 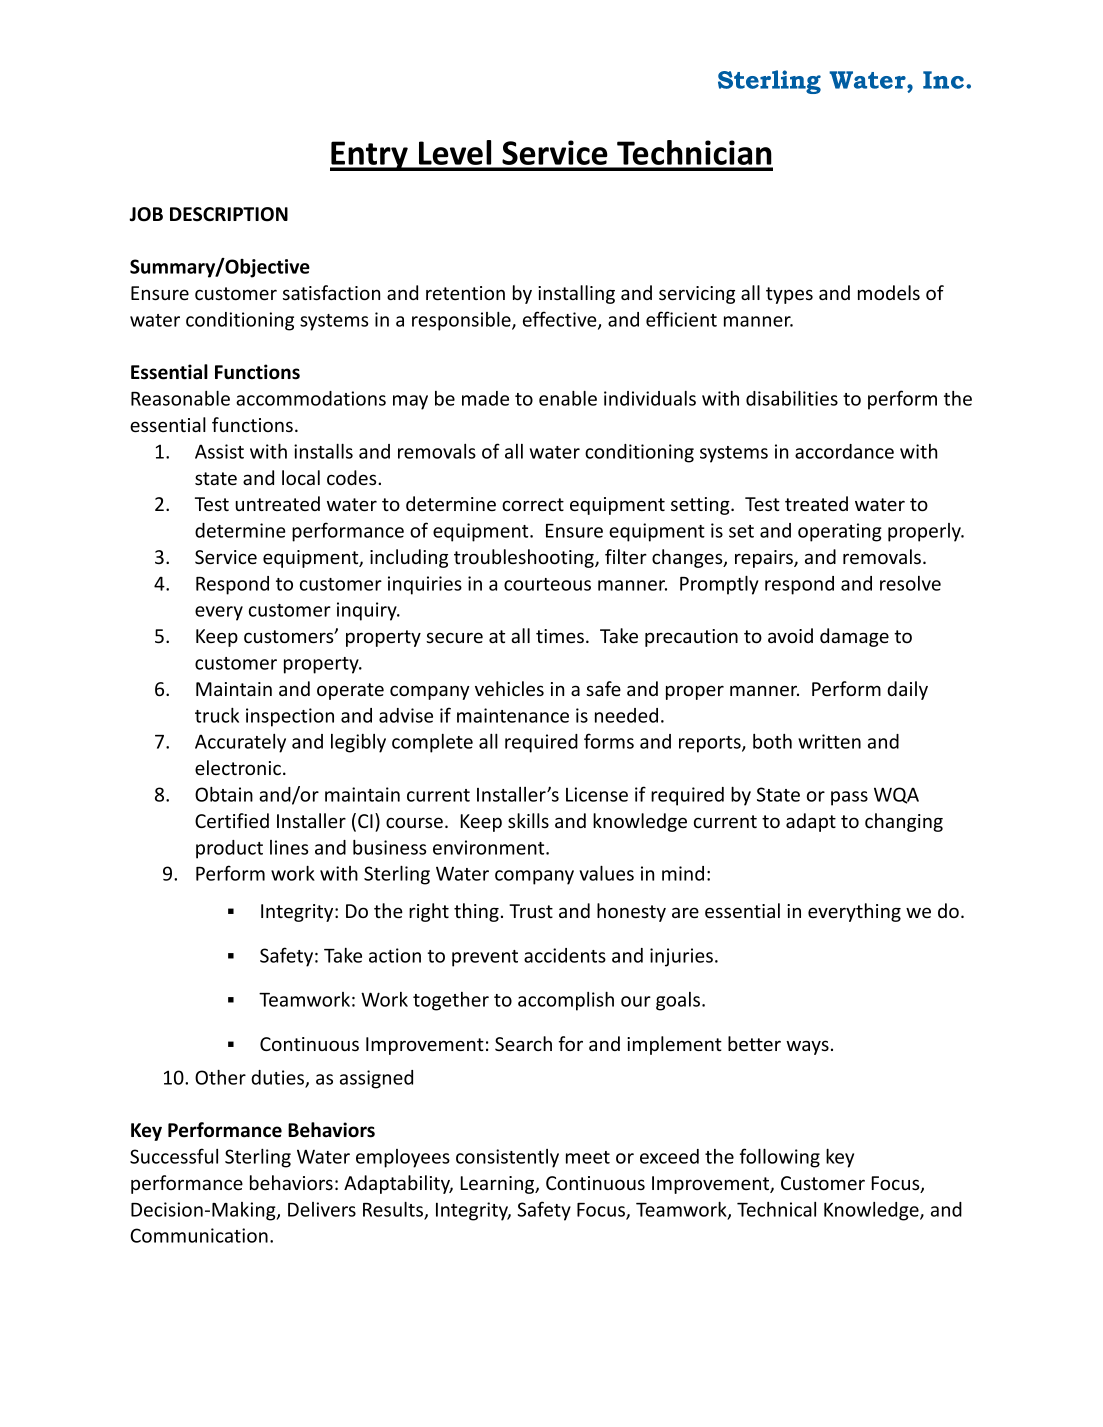 What do you see at coordinates (507, 1158) in the page?
I see `consistently` at bounding box center [507, 1158].
